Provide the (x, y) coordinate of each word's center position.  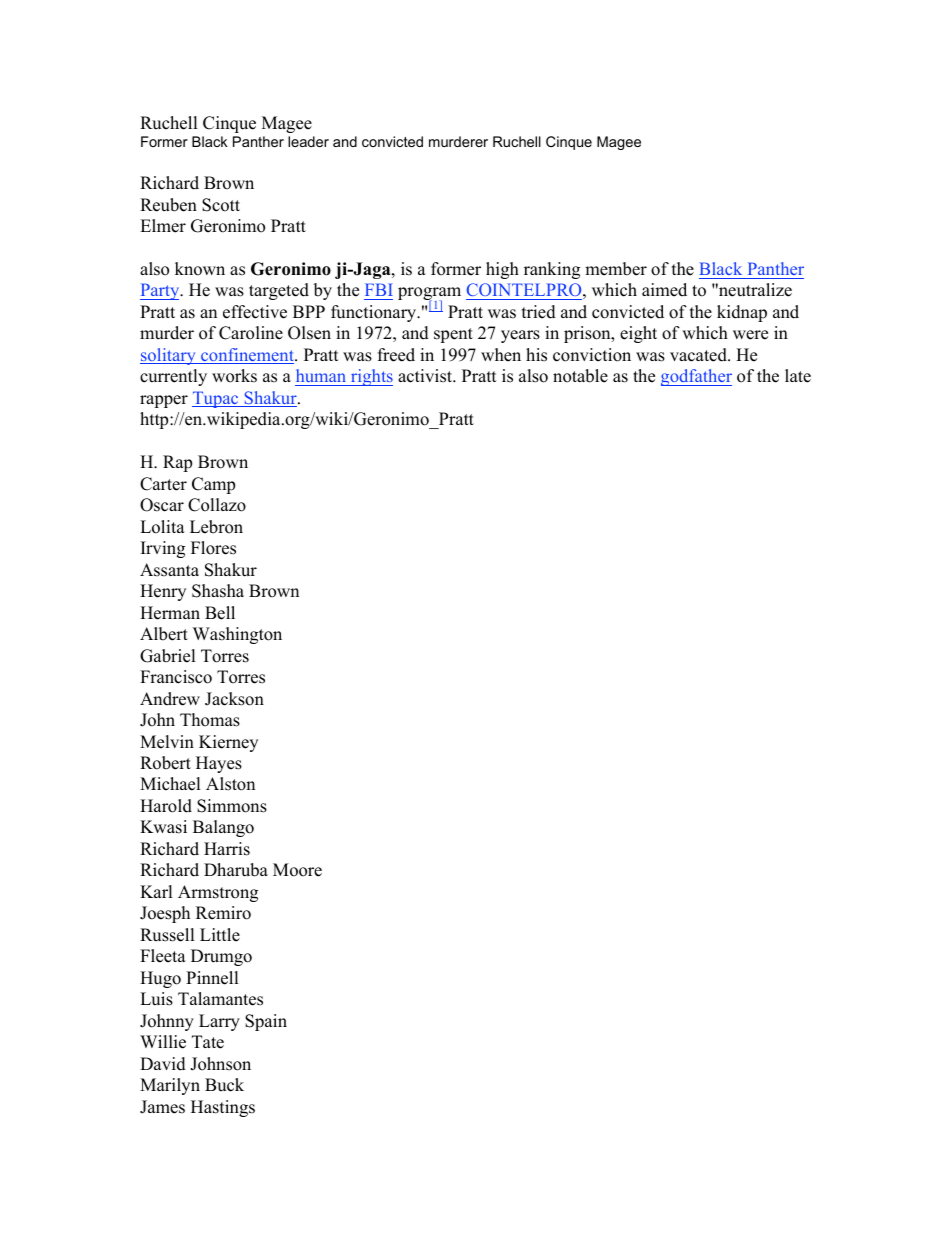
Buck (224, 1085)
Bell (220, 613)
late (798, 376)
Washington (237, 635)
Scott (221, 205)
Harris (227, 849)
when (501, 355)
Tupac (216, 399)
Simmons (232, 806)
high (502, 270)
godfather (696, 377)
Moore (297, 870)
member (616, 269)
